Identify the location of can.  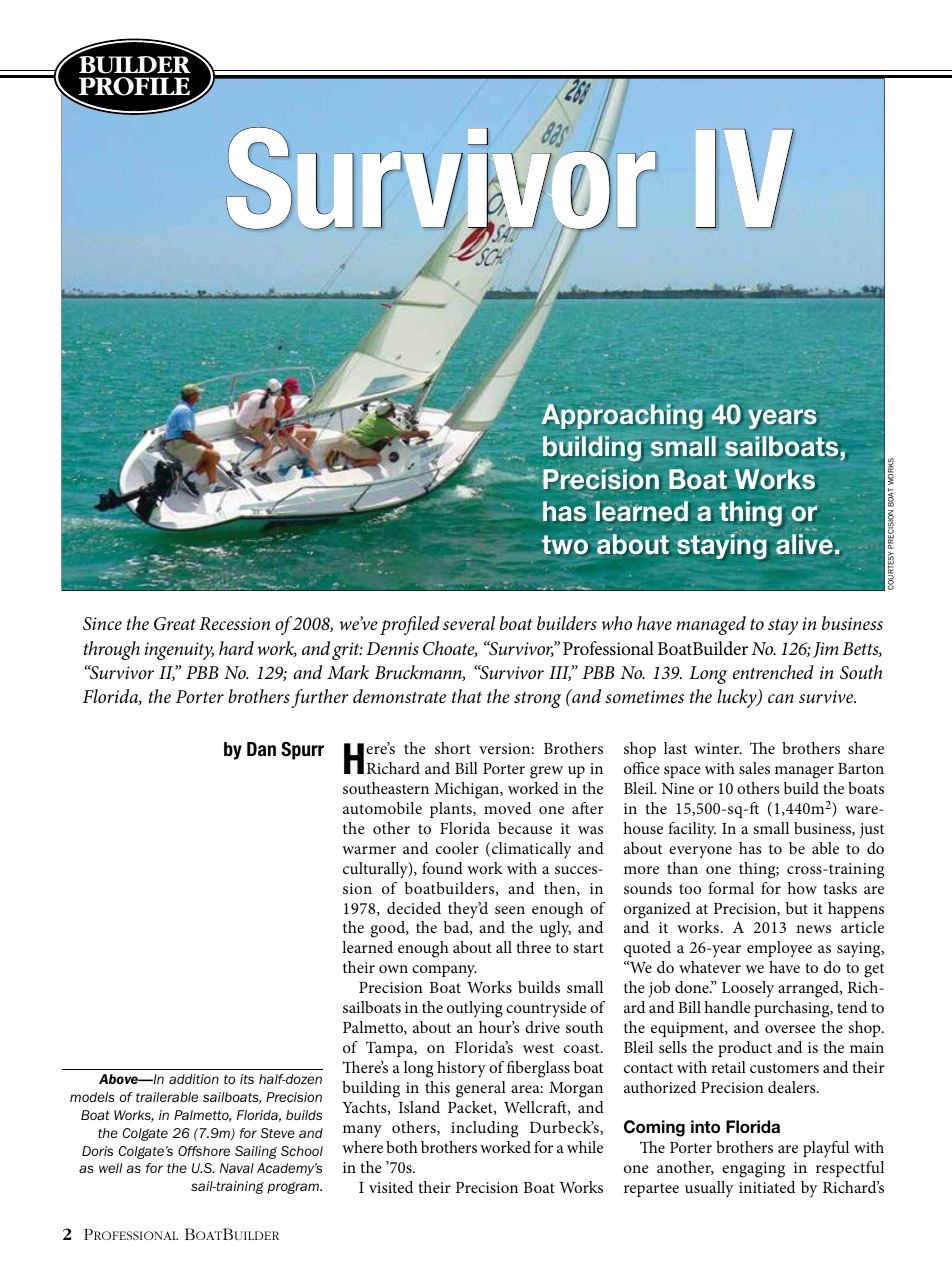
(781, 698).
